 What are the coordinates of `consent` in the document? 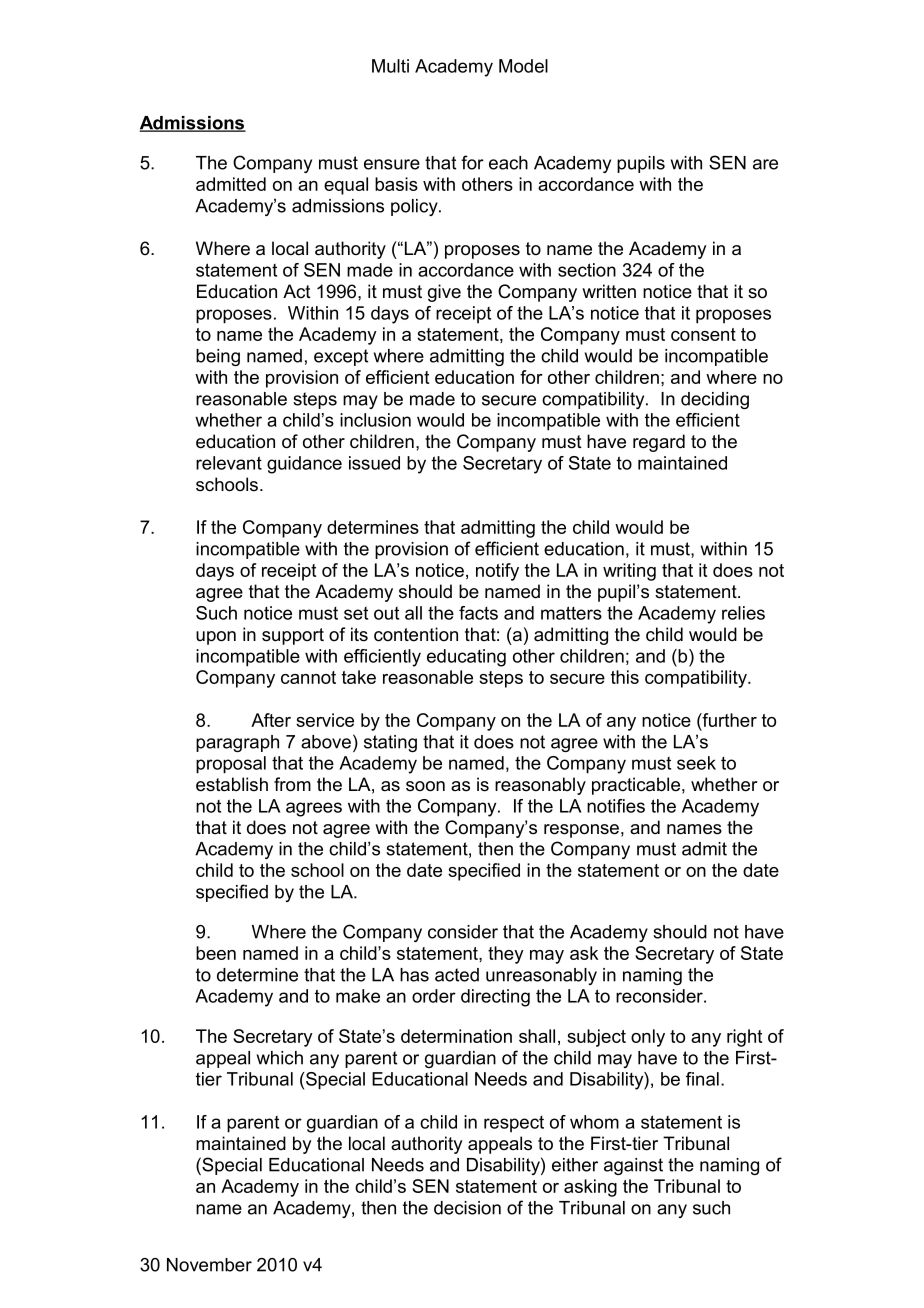 It's located at (703, 334).
